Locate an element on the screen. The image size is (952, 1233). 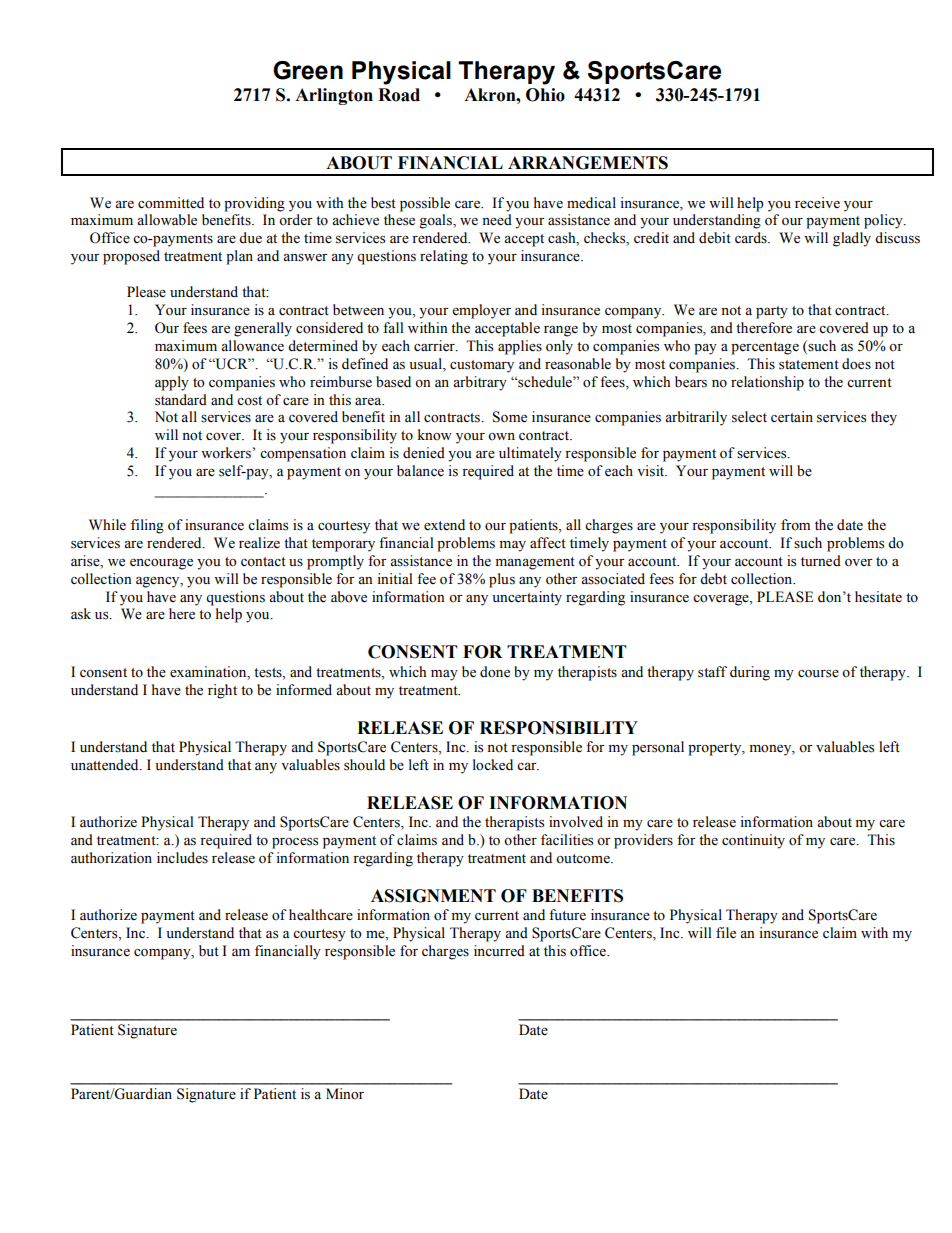
ultimately is located at coordinates (530, 454).
